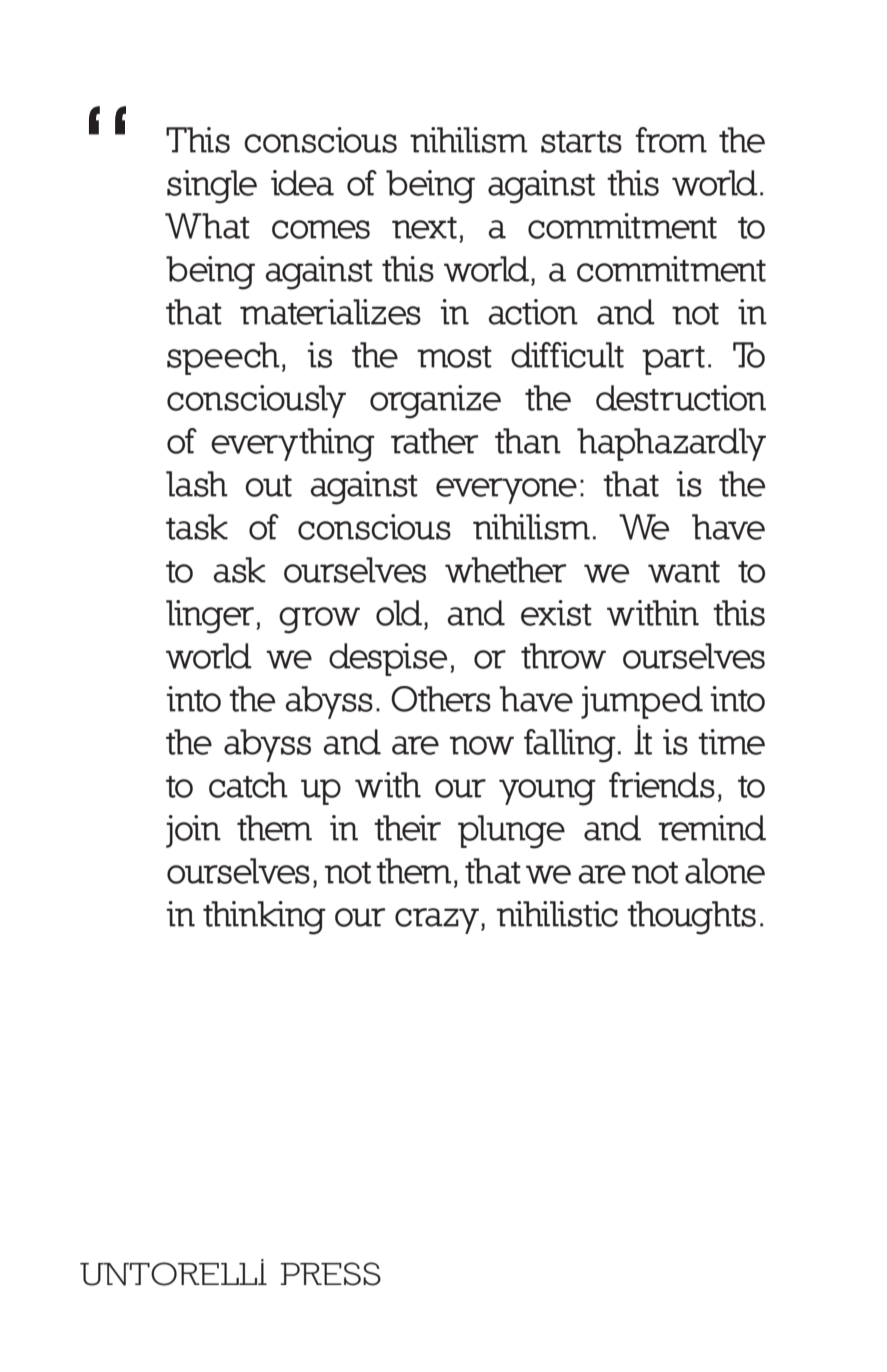 The width and height of the document is (887, 1372). Describe the element at coordinates (691, 918) in the document. I see `thoughts` at that location.
